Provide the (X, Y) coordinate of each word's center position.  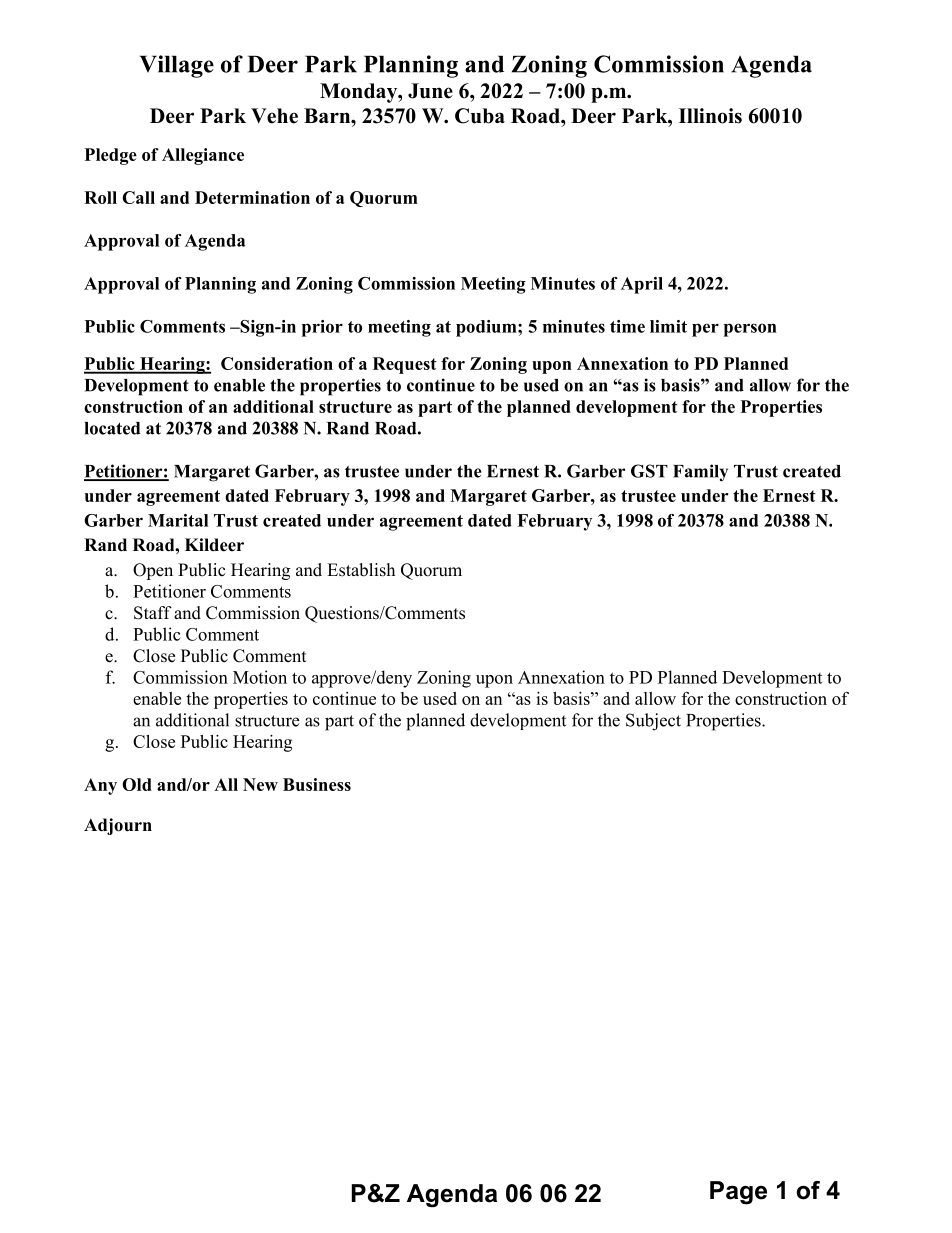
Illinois (710, 116)
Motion (260, 677)
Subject (653, 722)
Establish (361, 570)
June (430, 91)
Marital (178, 520)
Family (700, 473)
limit (668, 326)
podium (487, 328)
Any (100, 786)
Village (177, 66)
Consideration (277, 363)
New (260, 784)
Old (137, 784)
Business (317, 784)
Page (738, 1193)
